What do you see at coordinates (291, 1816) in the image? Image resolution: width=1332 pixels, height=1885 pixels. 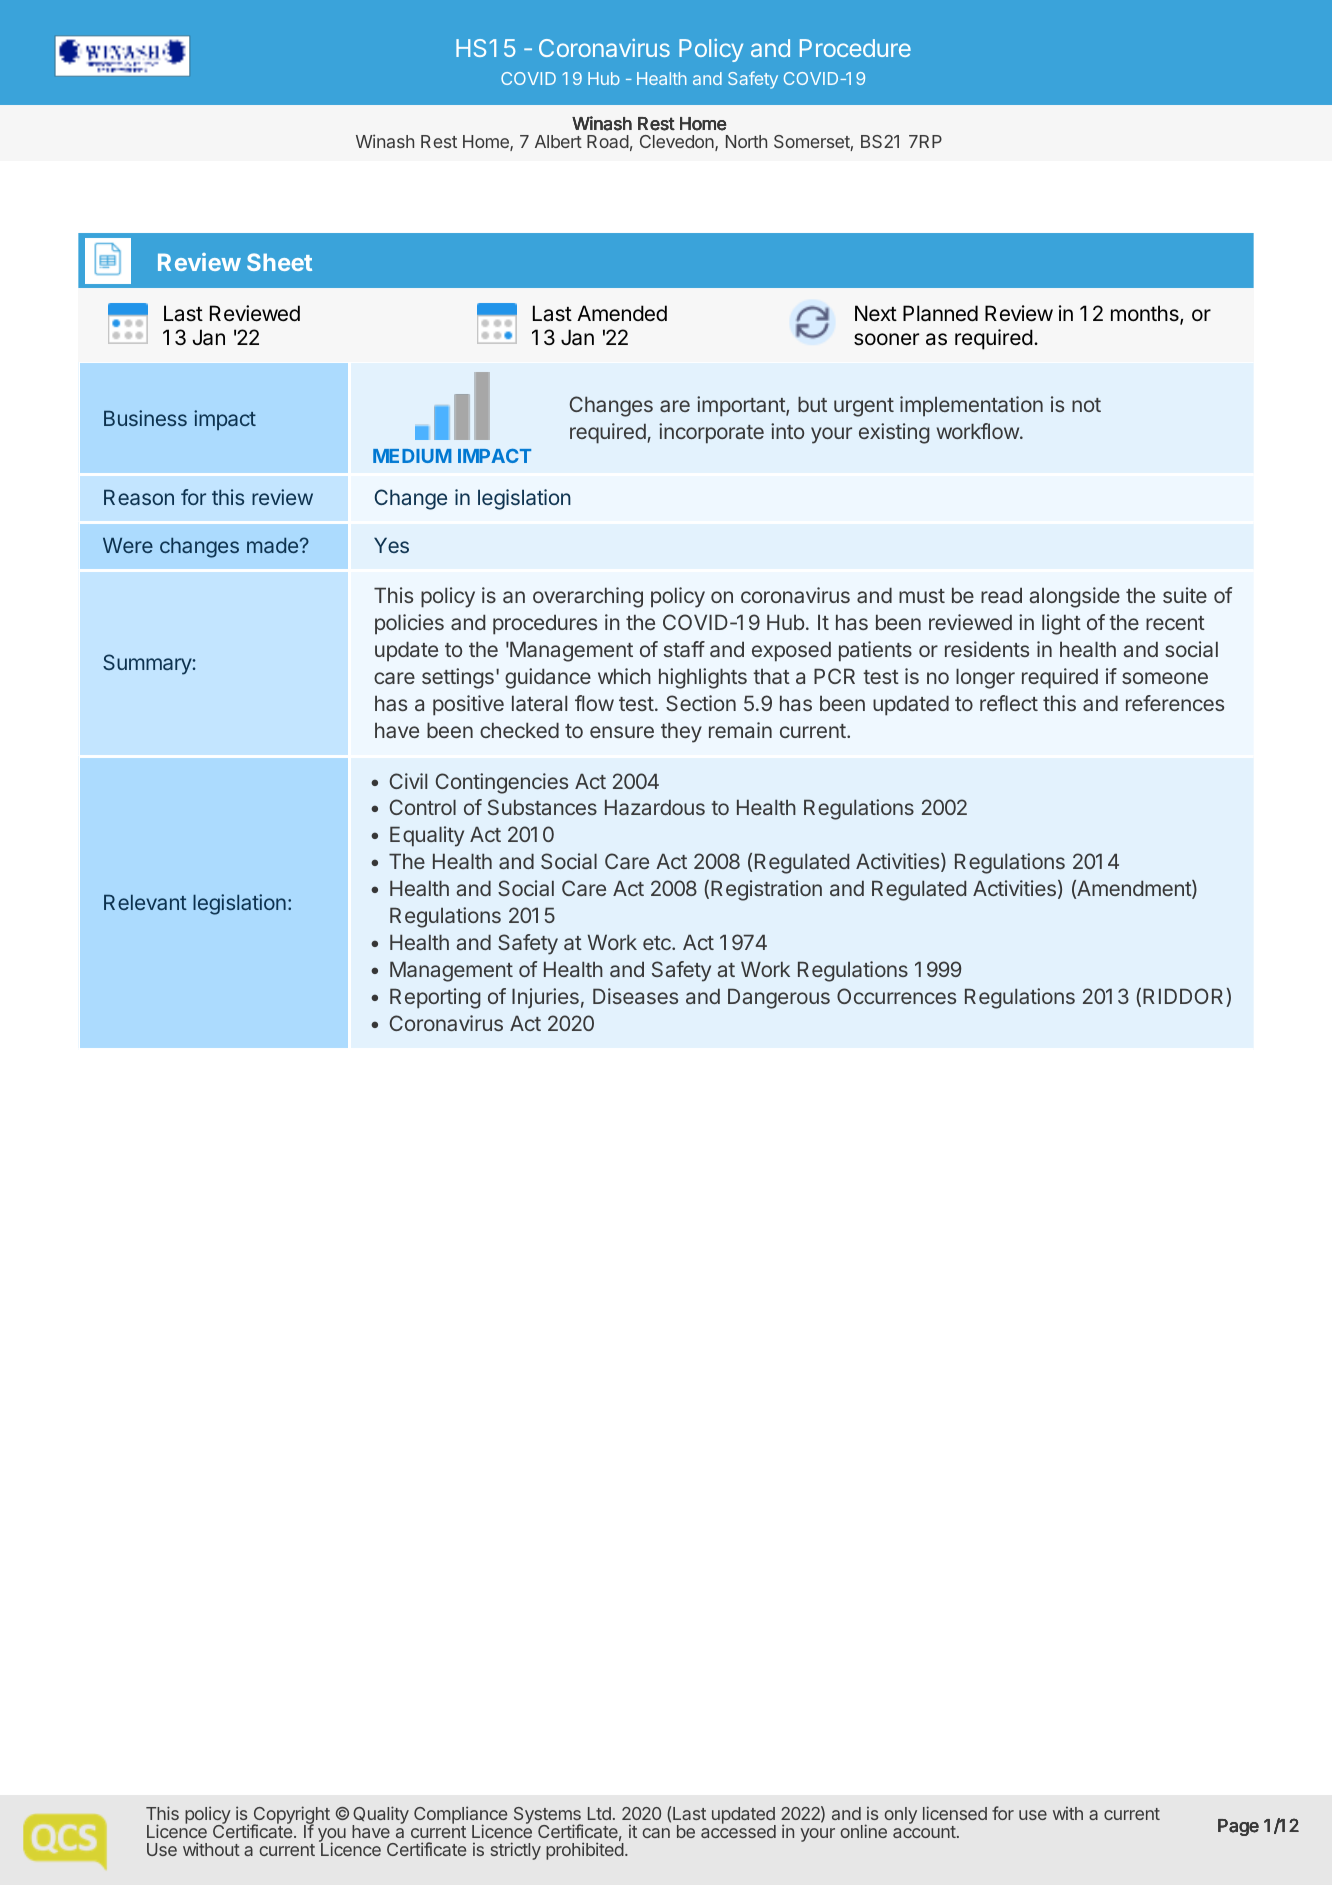 I see `Copyright` at bounding box center [291, 1816].
